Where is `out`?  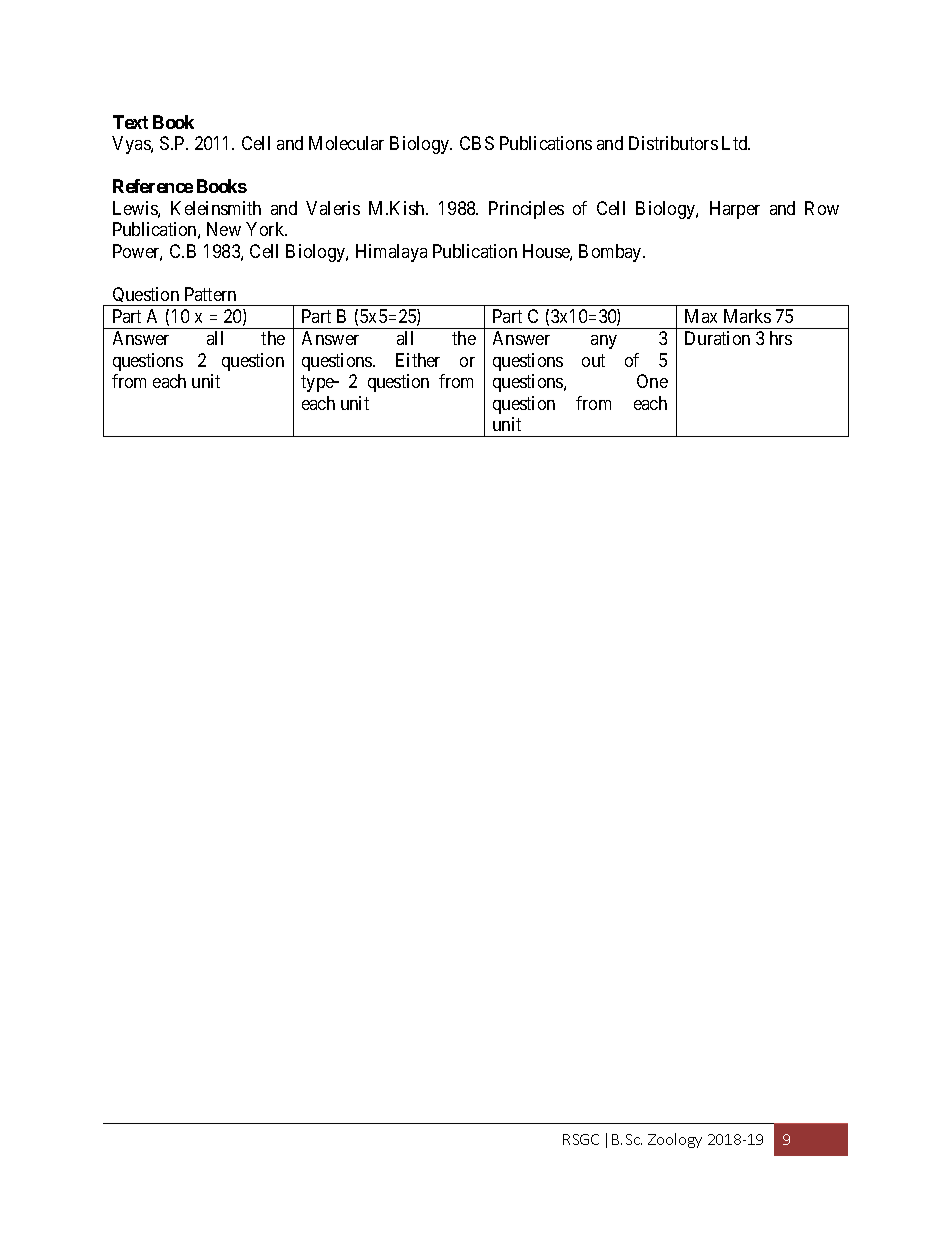
out is located at coordinates (593, 360).
